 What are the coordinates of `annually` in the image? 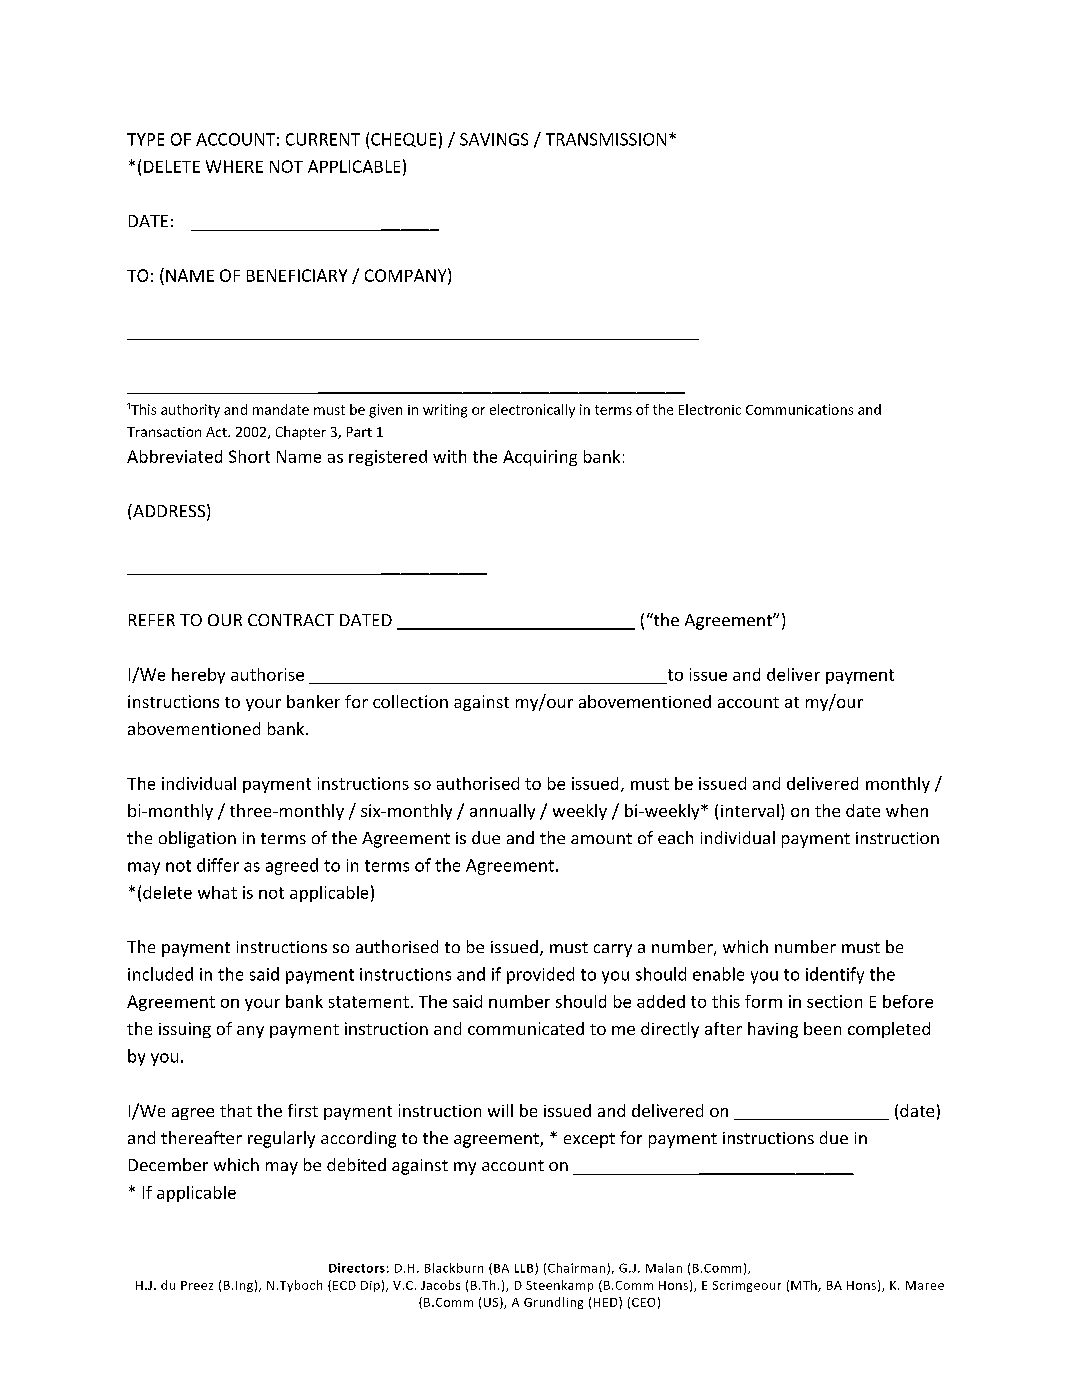 It's located at (502, 812).
